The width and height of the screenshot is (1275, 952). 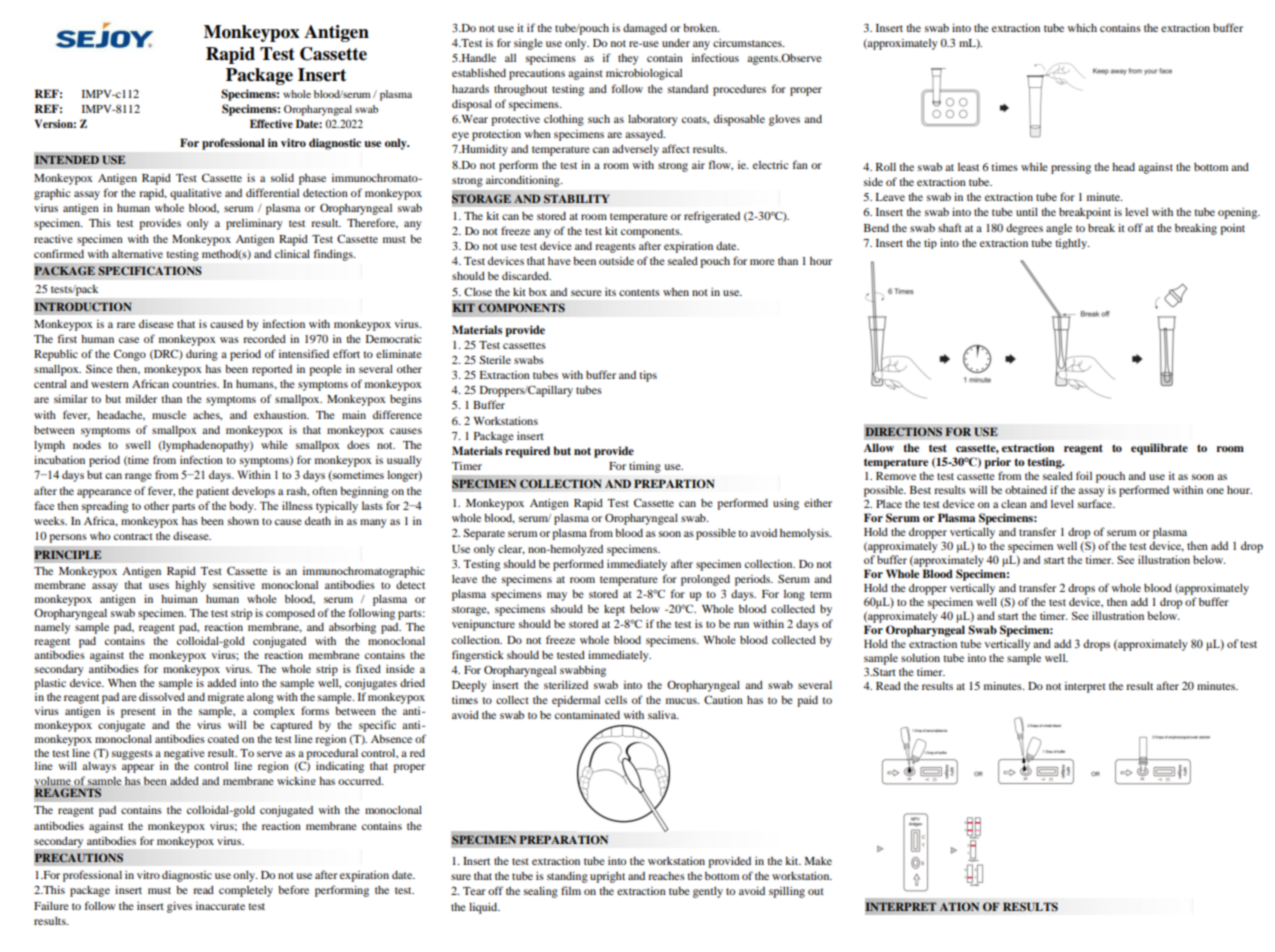 I want to click on timing, so click(x=645, y=467).
